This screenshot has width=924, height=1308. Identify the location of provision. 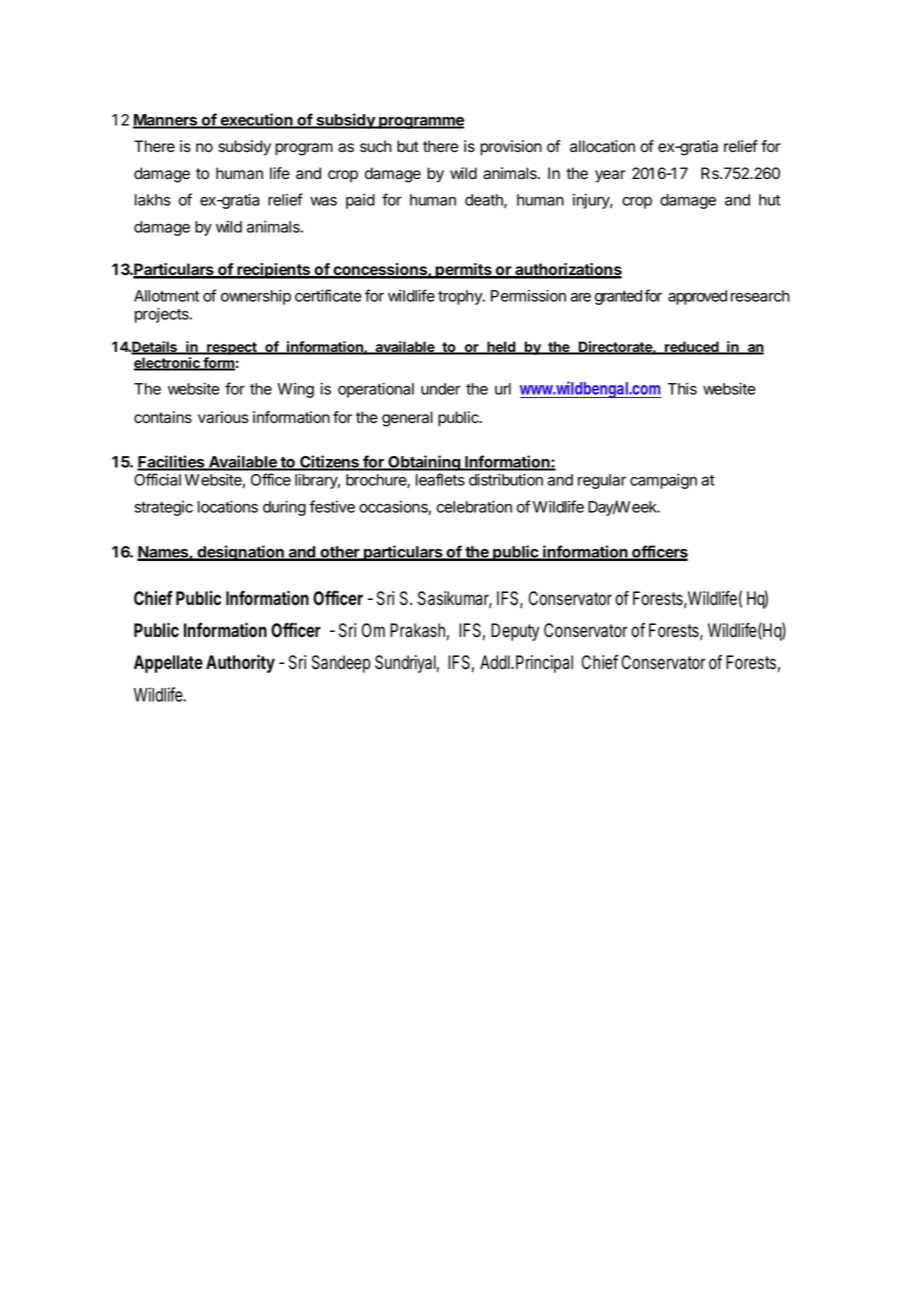
(511, 148).
